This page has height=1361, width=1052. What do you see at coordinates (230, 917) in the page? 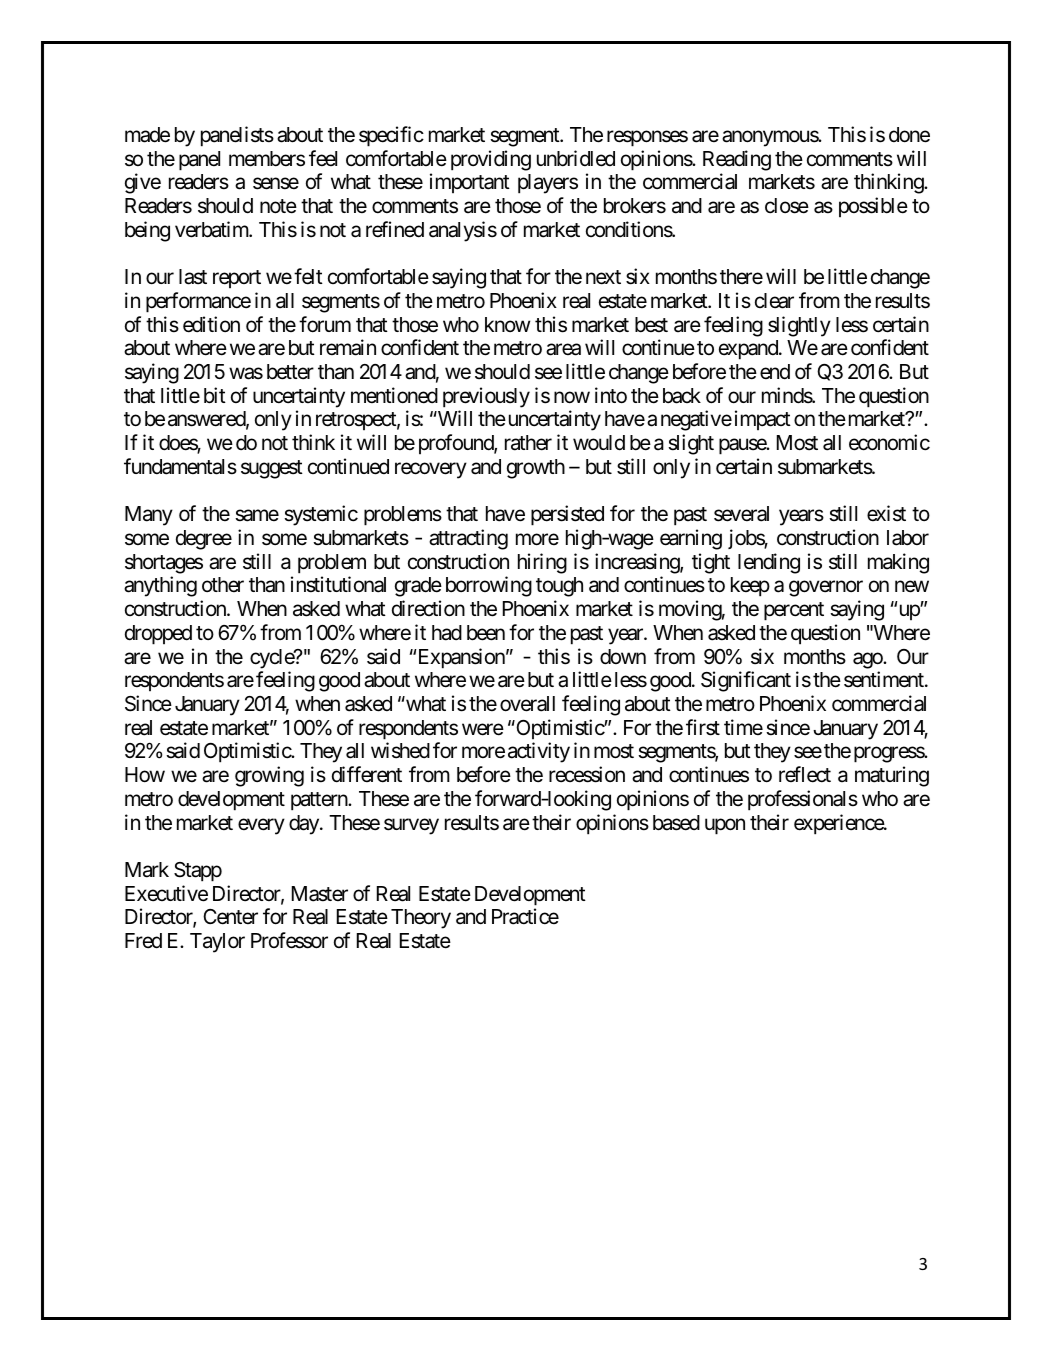
I see `Center` at bounding box center [230, 917].
